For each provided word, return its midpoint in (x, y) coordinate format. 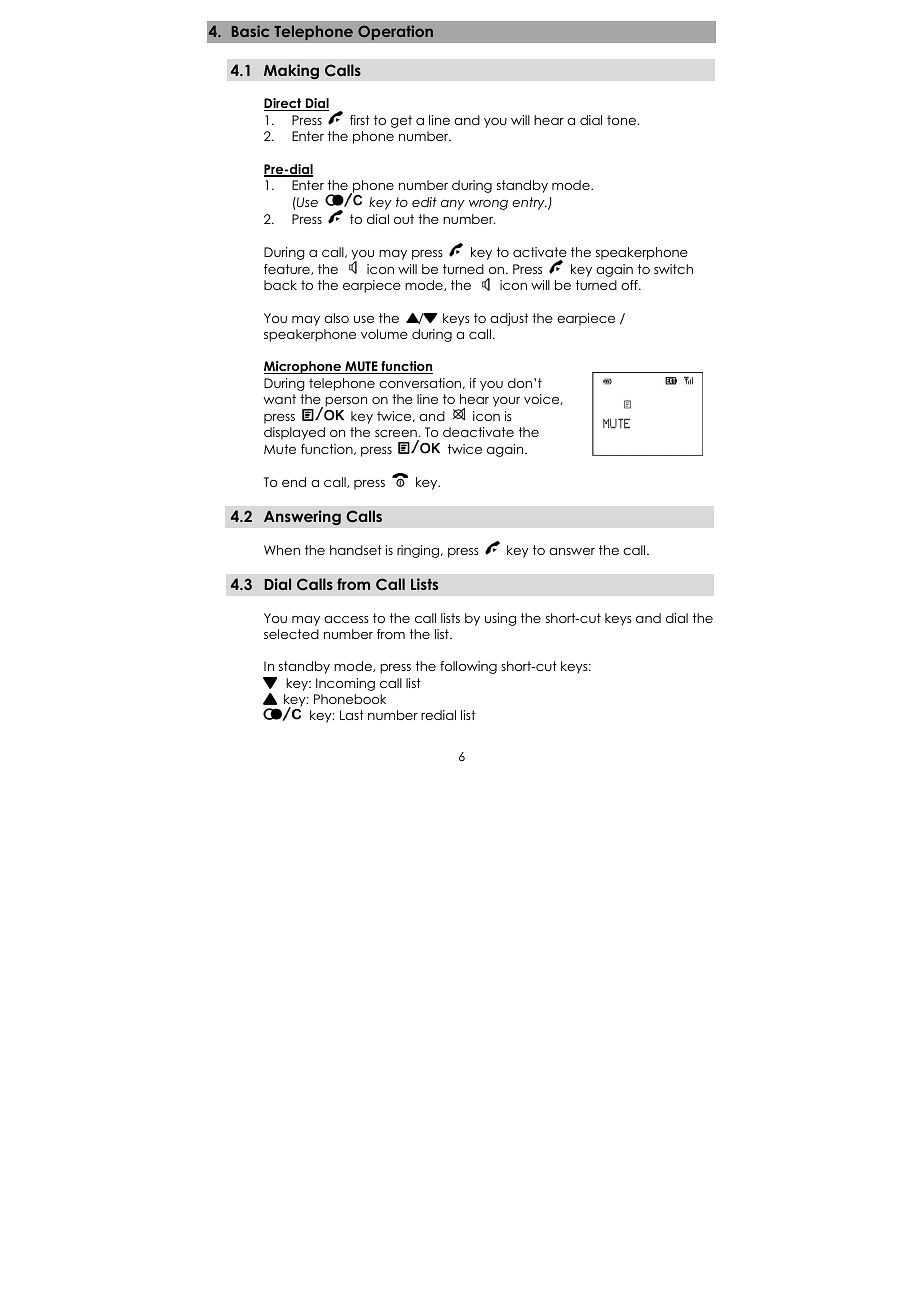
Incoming (345, 684)
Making (291, 72)
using (500, 619)
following (468, 667)
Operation (395, 32)
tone (621, 120)
